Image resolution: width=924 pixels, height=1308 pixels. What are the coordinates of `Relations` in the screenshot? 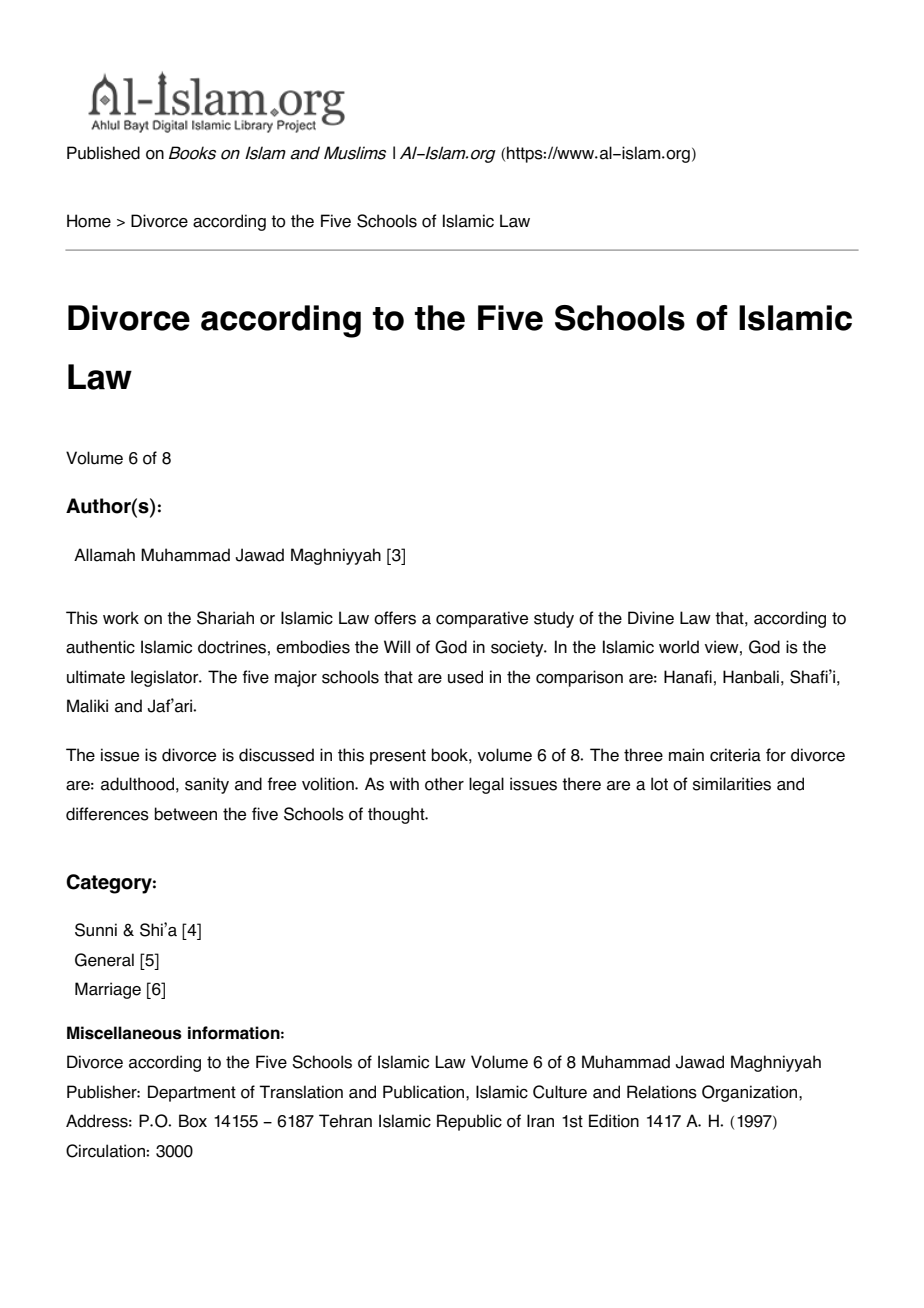 It's located at (662, 1092).
